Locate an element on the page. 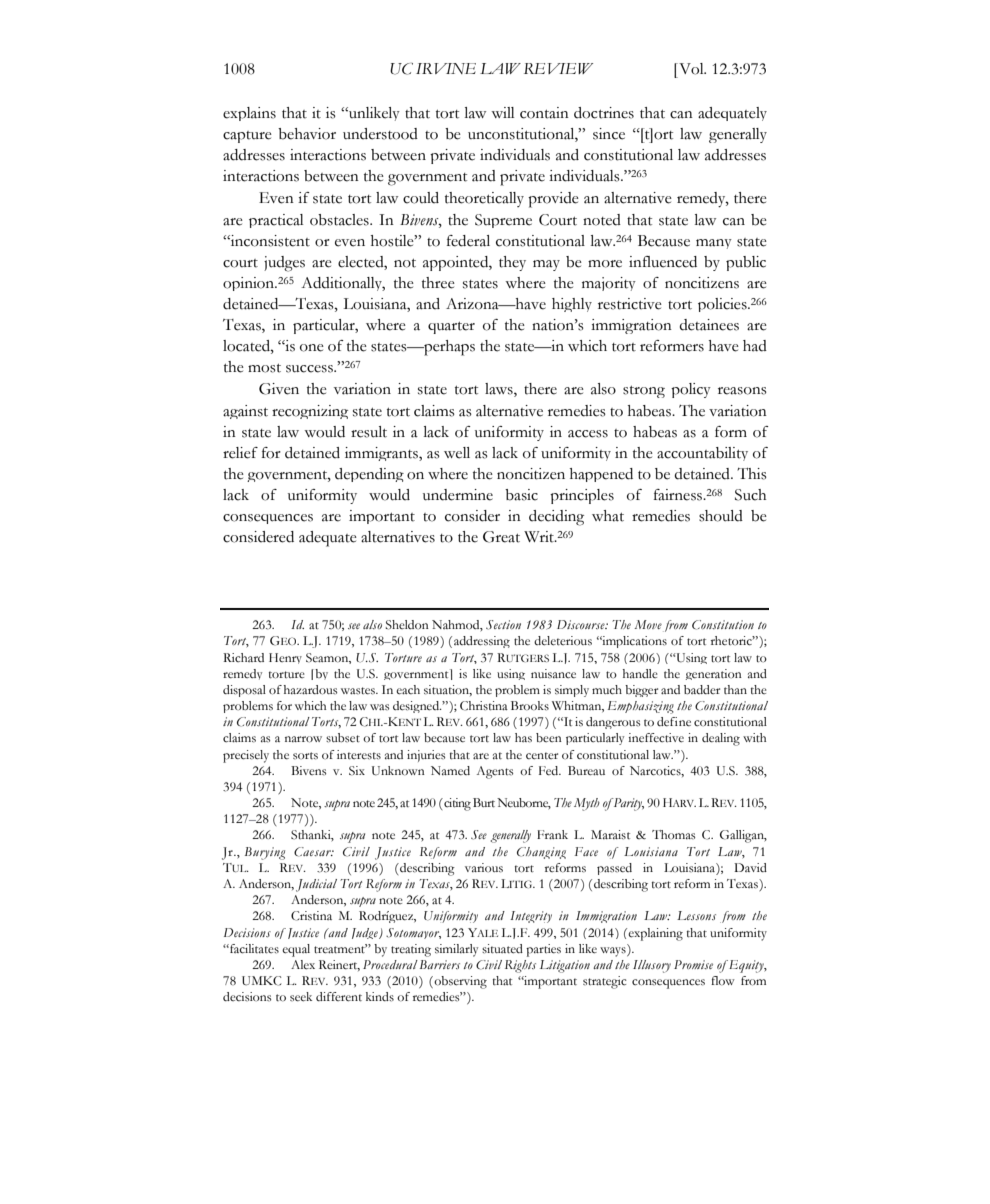 Image resolution: width=990 pixels, height=1204 pixels. should is located at coordinates (721, 516).
